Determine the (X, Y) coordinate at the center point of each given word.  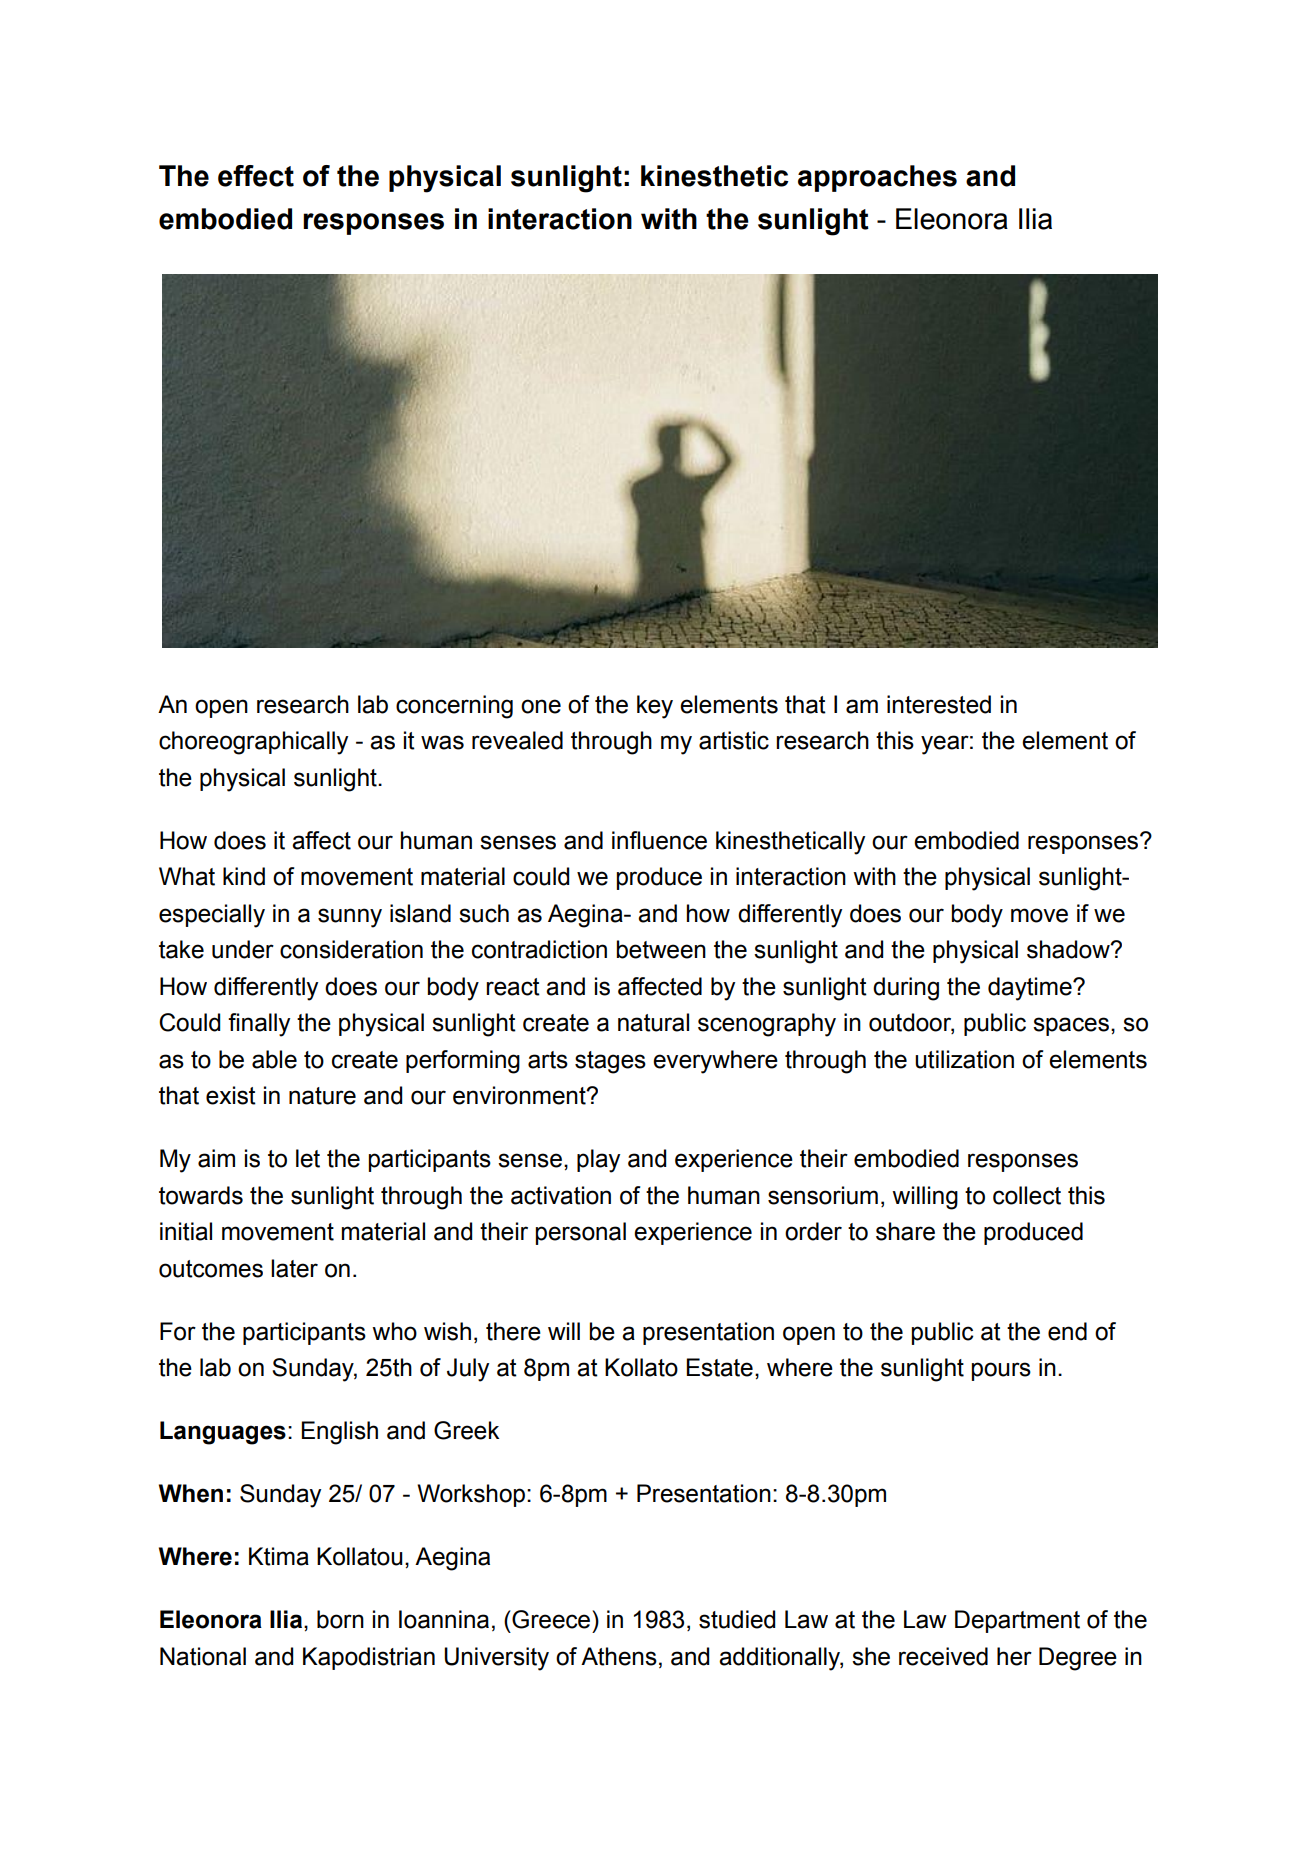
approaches (877, 178)
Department (1017, 1621)
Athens (619, 1656)
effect (256, 176)
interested (939, 704)
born (340, 1619)
